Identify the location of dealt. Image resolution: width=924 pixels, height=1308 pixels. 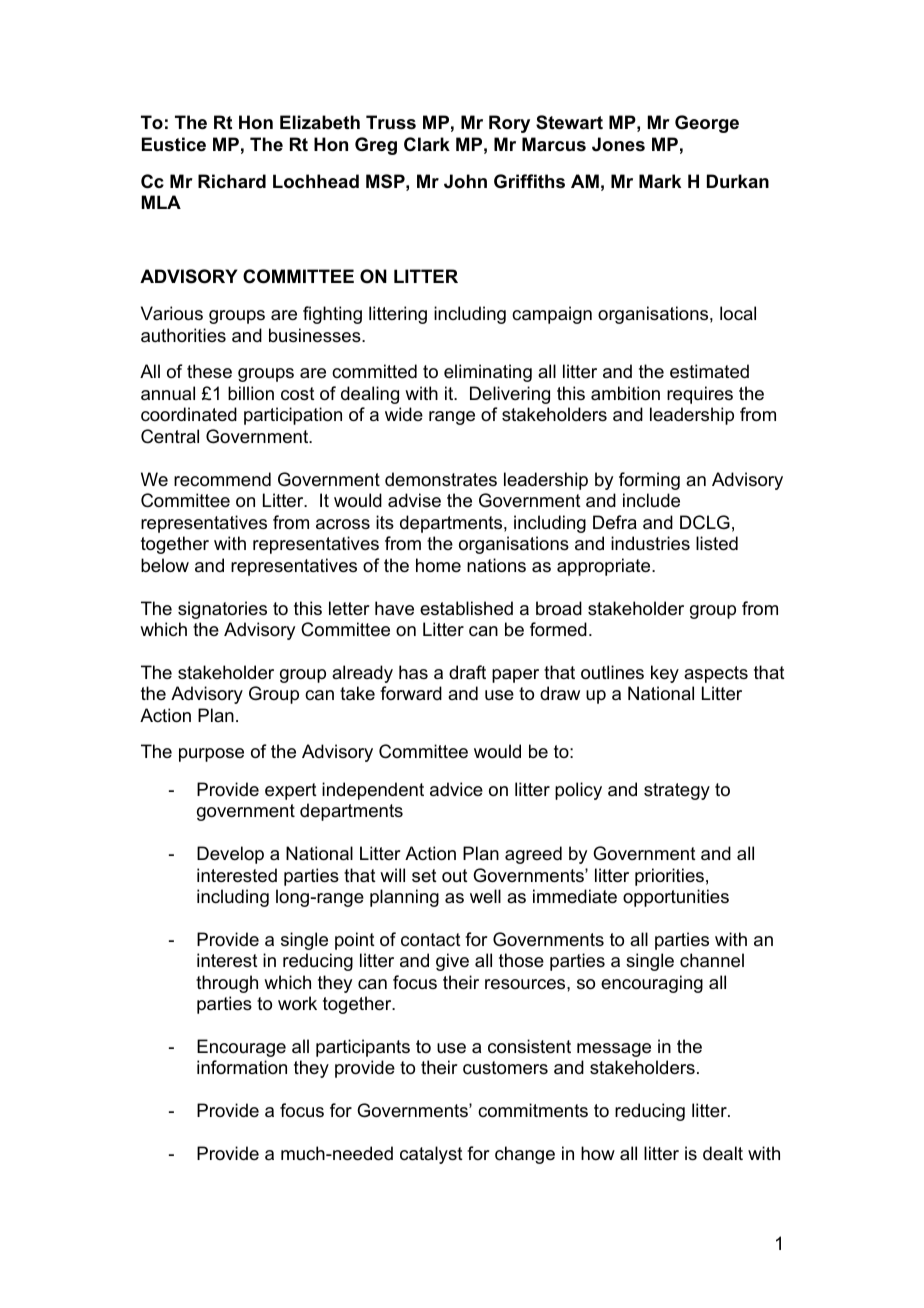
(723, 1153).
